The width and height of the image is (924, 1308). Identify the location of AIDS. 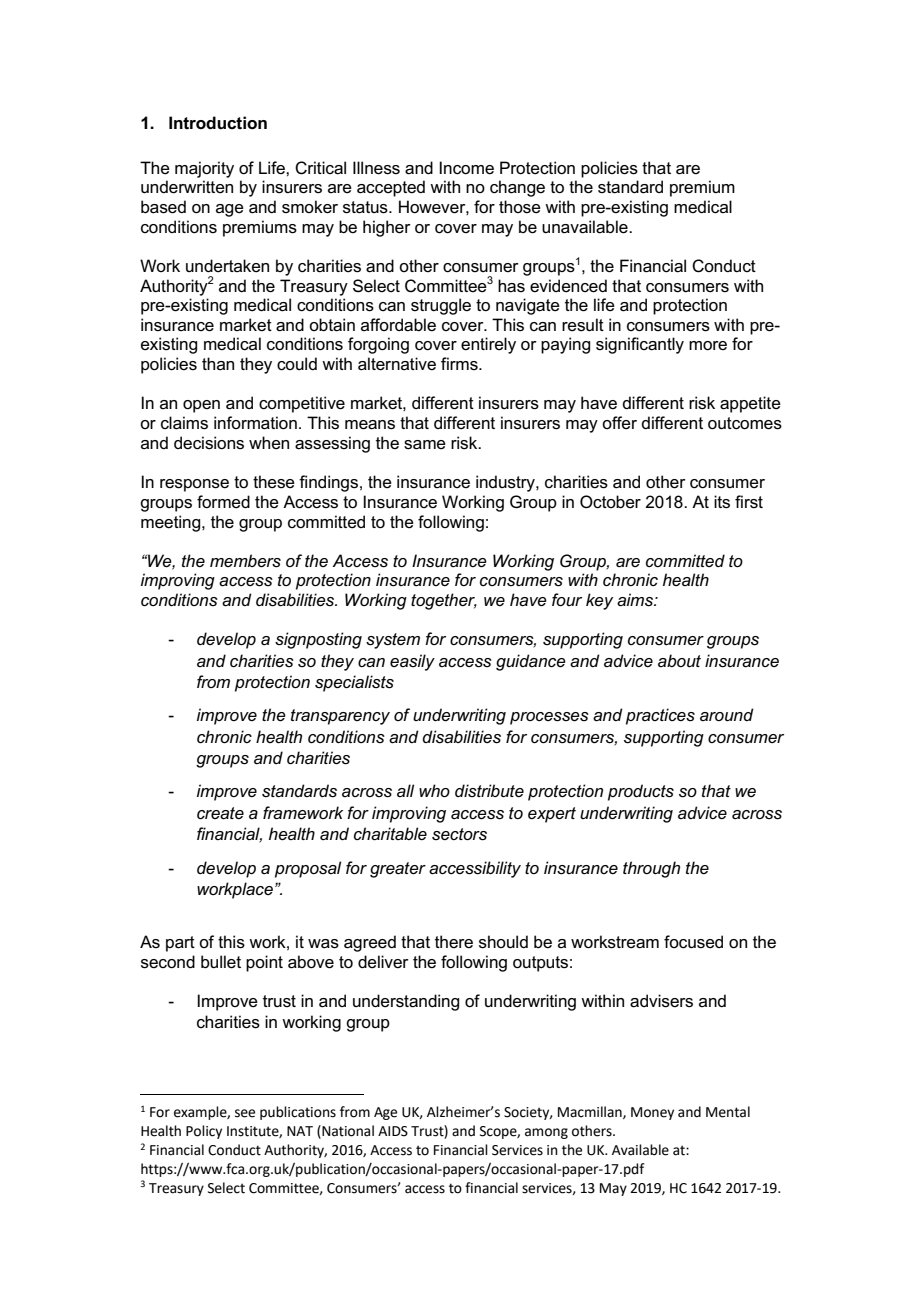
(393, 1131).
